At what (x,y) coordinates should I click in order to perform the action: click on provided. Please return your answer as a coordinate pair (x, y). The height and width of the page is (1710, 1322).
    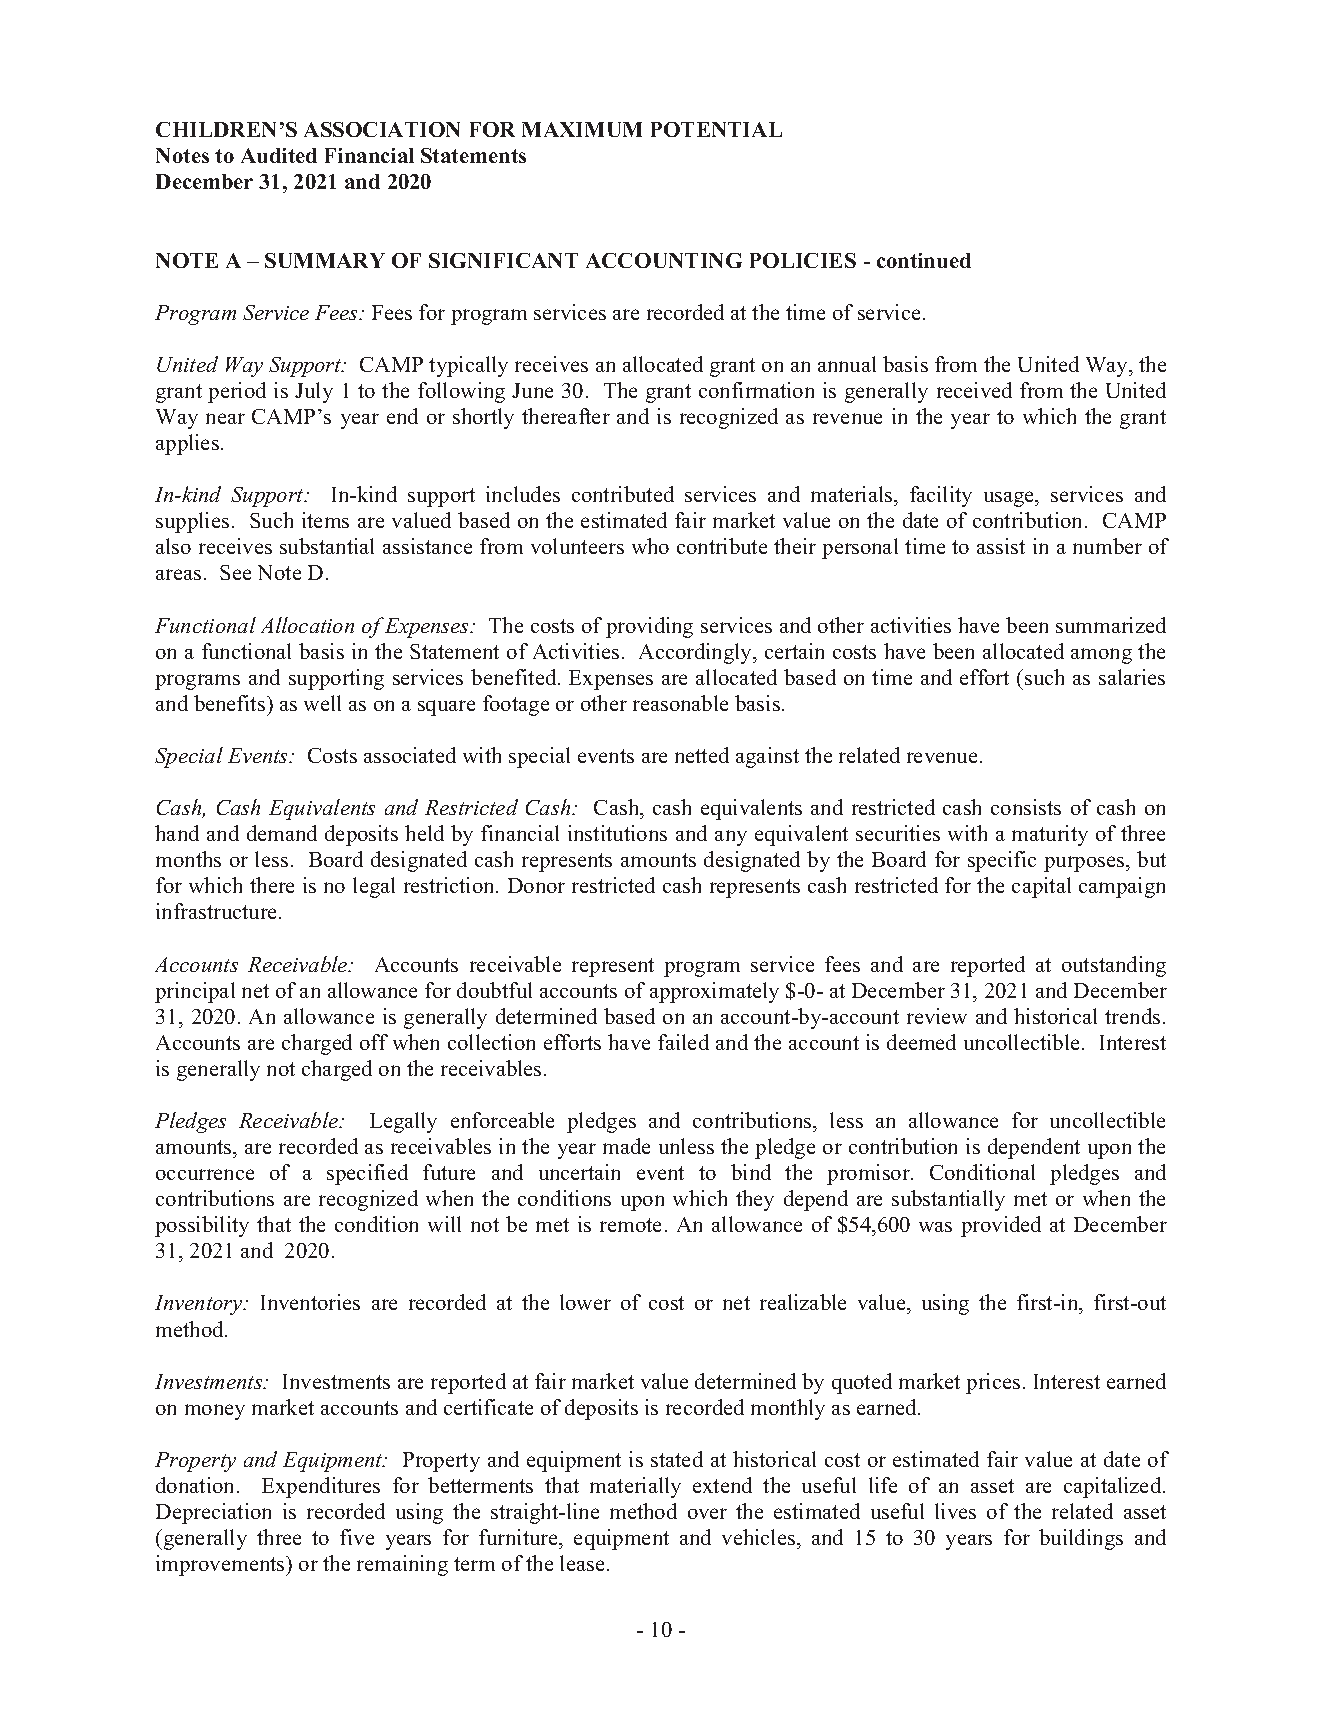
    Looking at the image, I should click on (1001, 1226).
